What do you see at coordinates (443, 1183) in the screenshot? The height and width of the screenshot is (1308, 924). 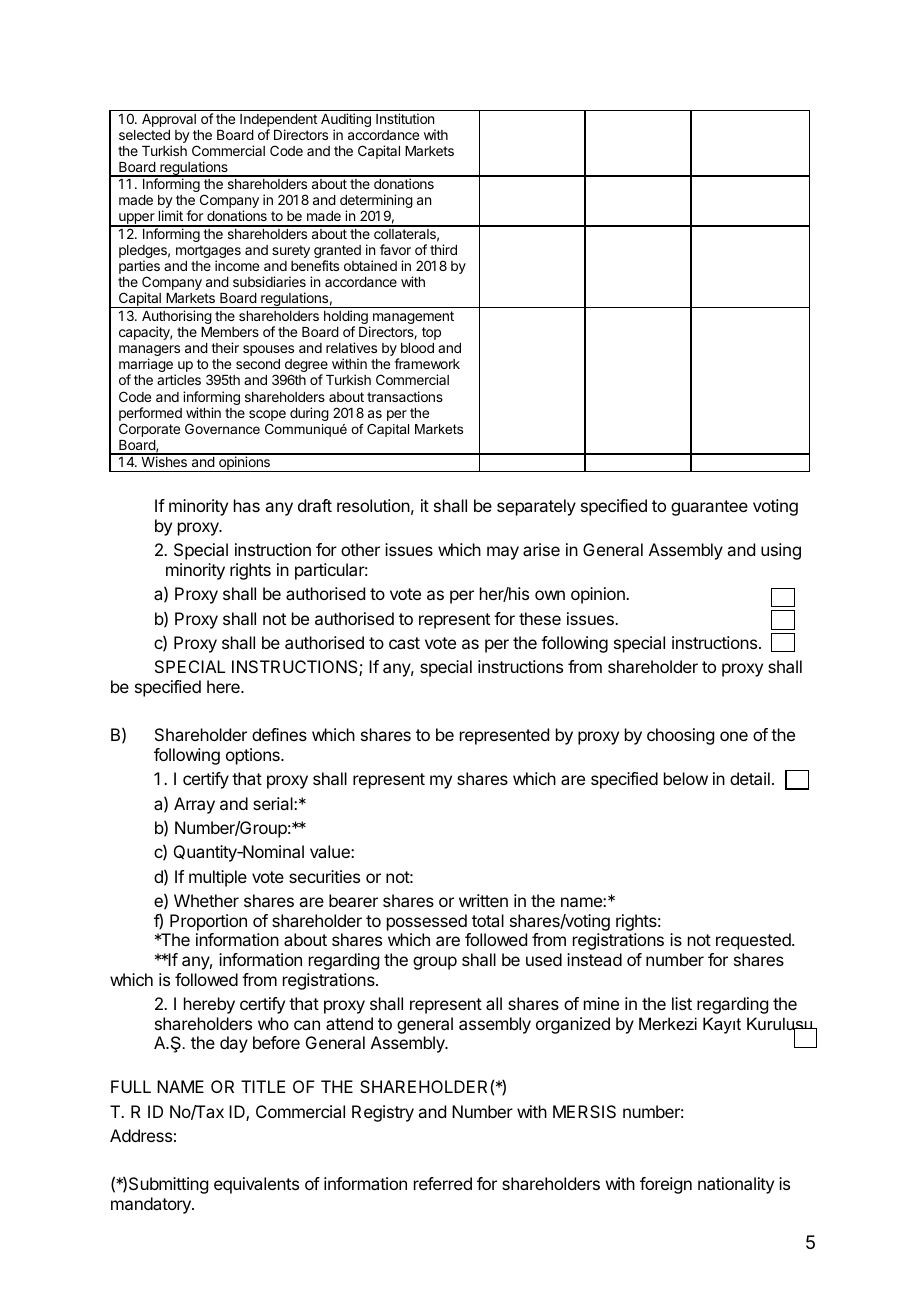 I see `referred` at bounding box center [443, 1183].
